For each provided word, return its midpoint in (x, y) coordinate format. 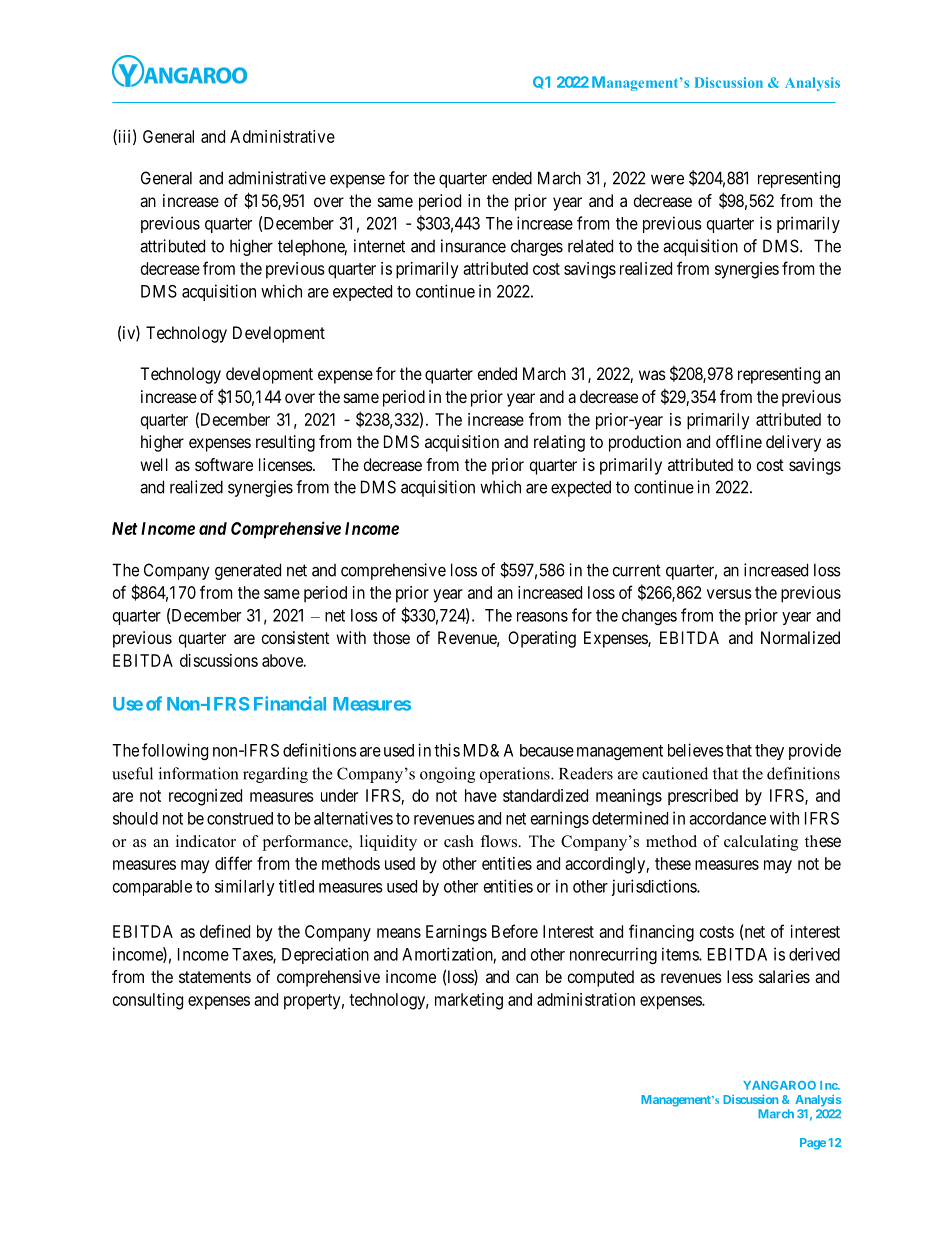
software (224, 464)
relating (559, 443)
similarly (245, 887)
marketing (469, 1001)
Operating (542, 639)
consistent (295, 637)
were (667, 179)
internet (379, 246)
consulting (148, 1001)
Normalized (800, 637)
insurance (473, 246)
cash (459, 841)
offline (739, 441)
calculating (761, 843)
